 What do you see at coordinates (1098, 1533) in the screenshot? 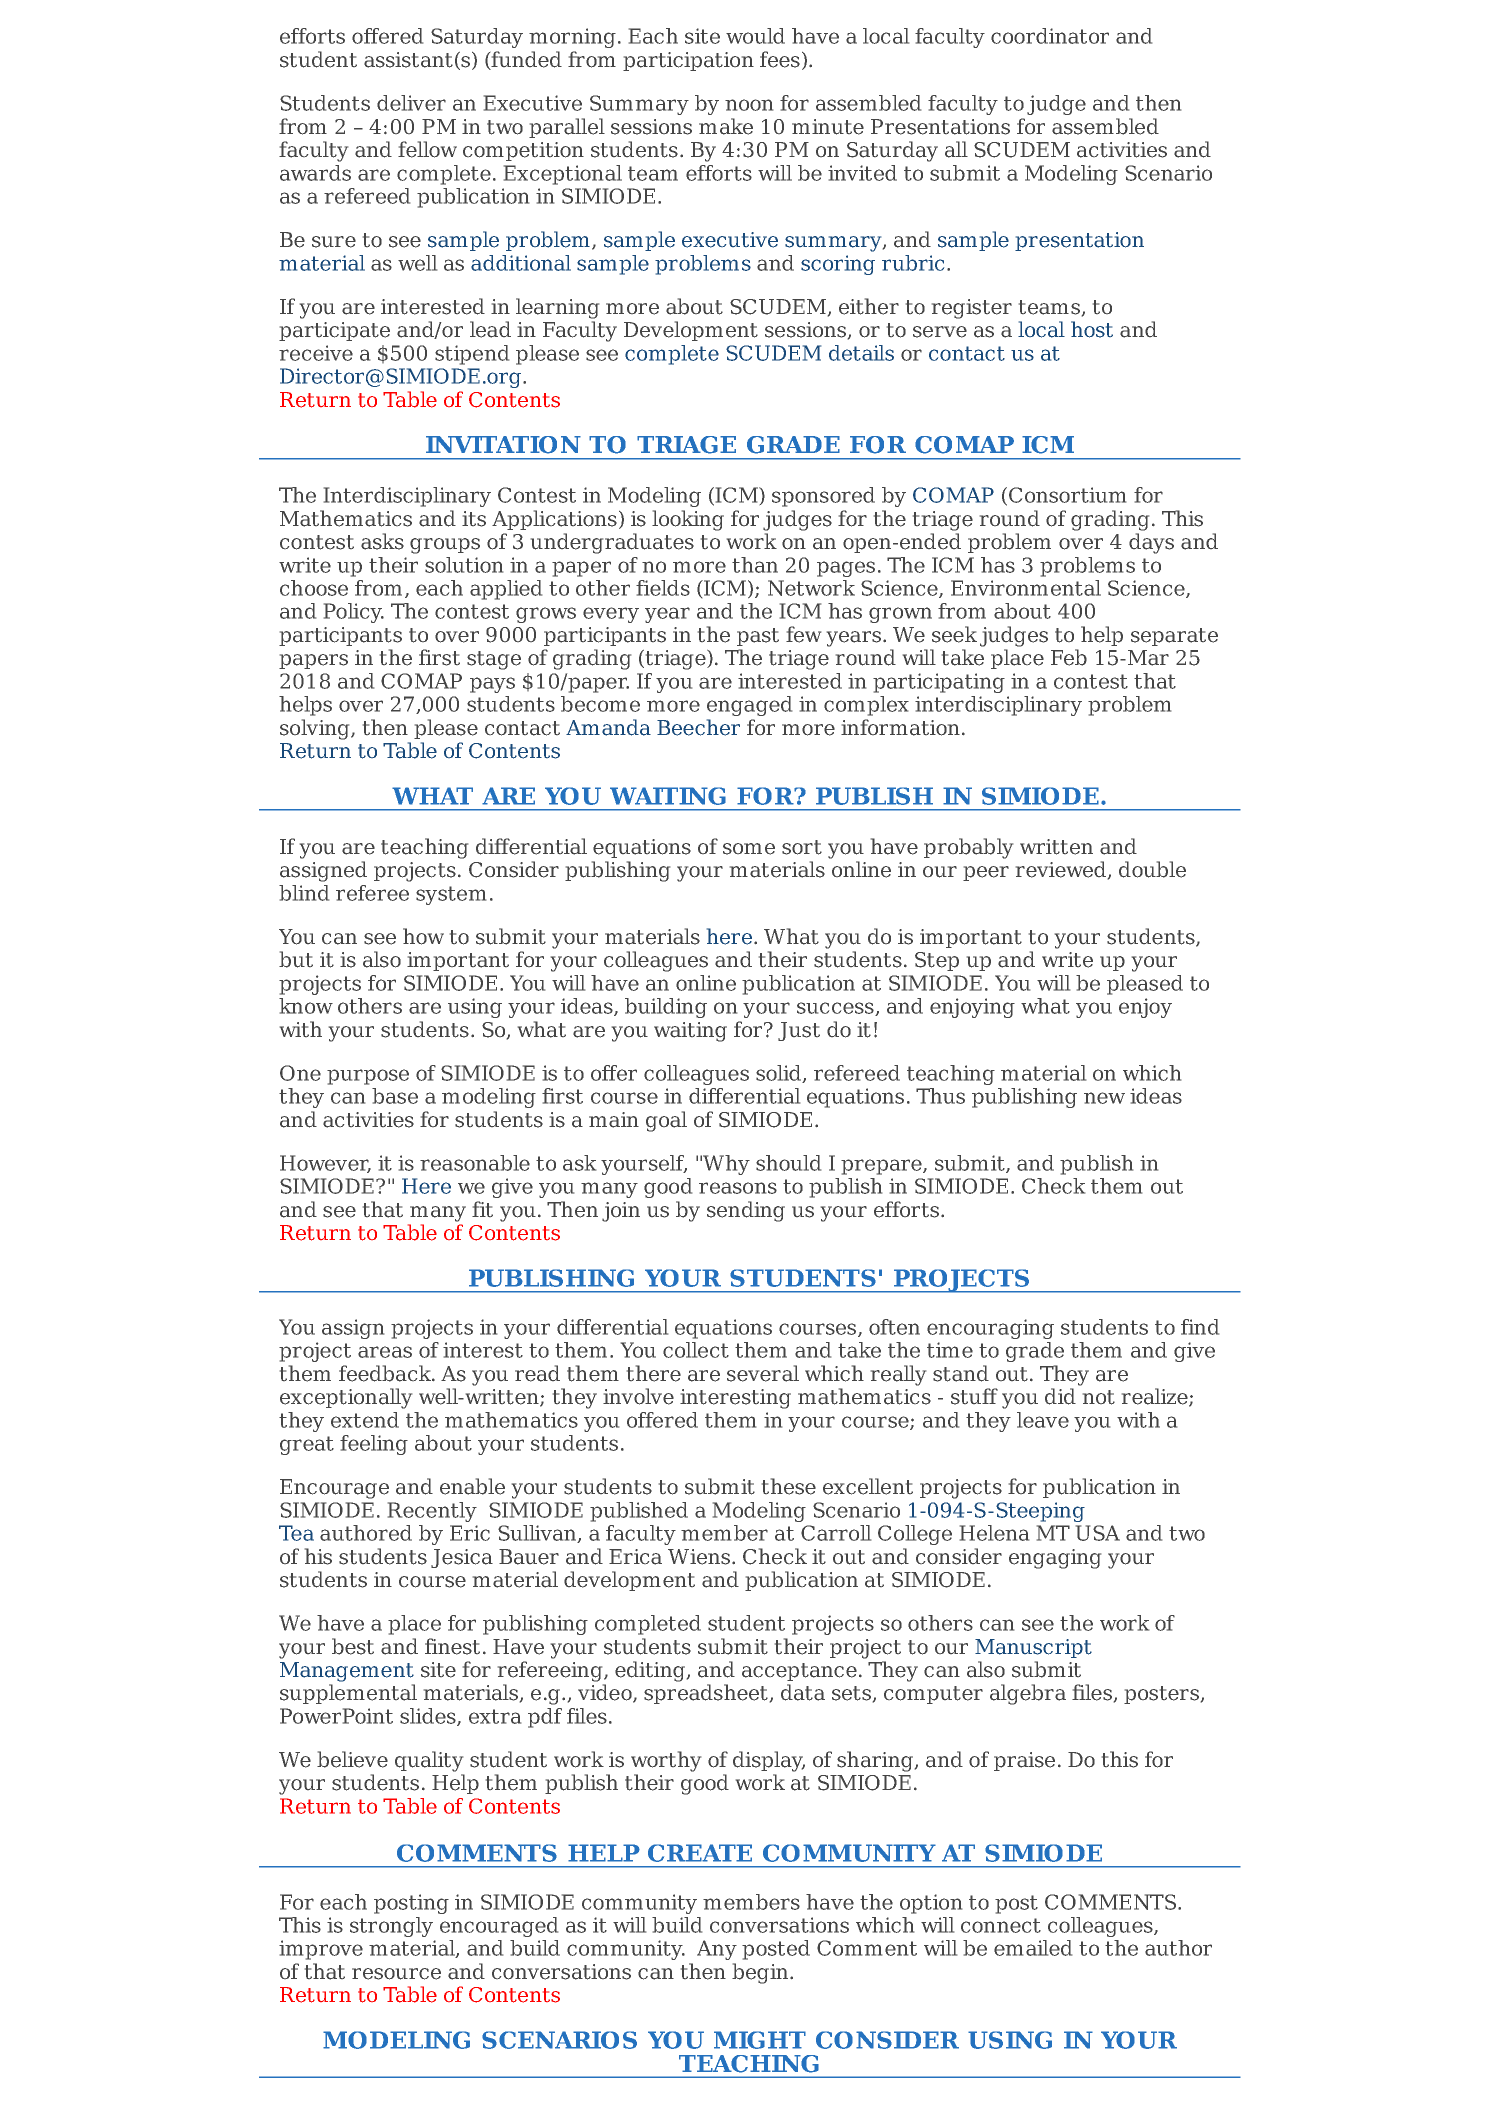
I see `USA` at bounding box center [1098, 1533].
